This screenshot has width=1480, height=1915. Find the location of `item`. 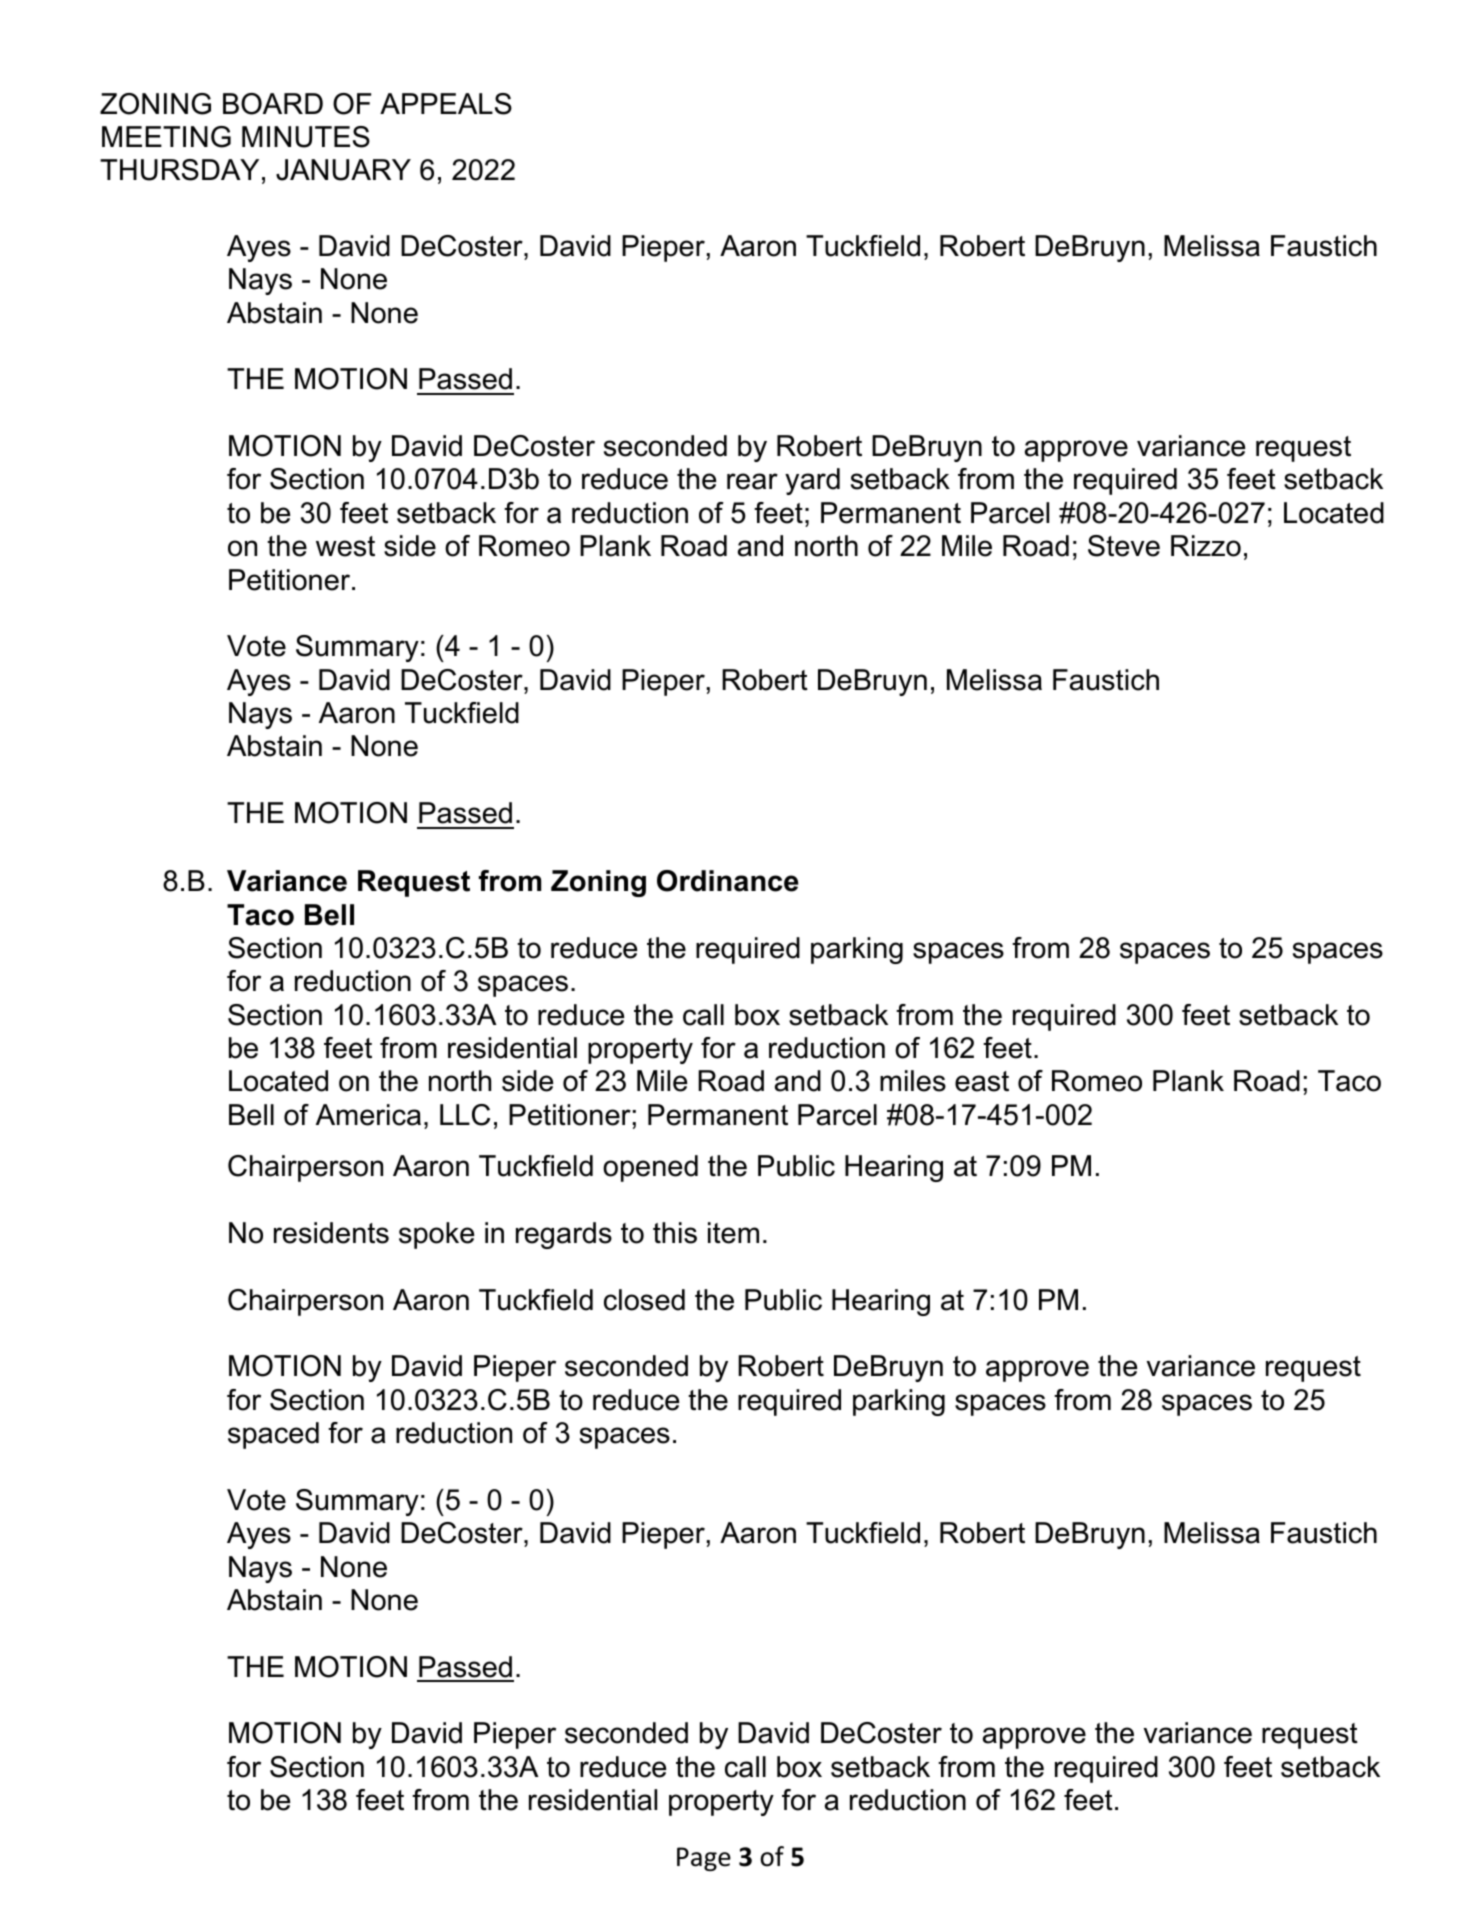

item is located at coordinates (733, 1233).
